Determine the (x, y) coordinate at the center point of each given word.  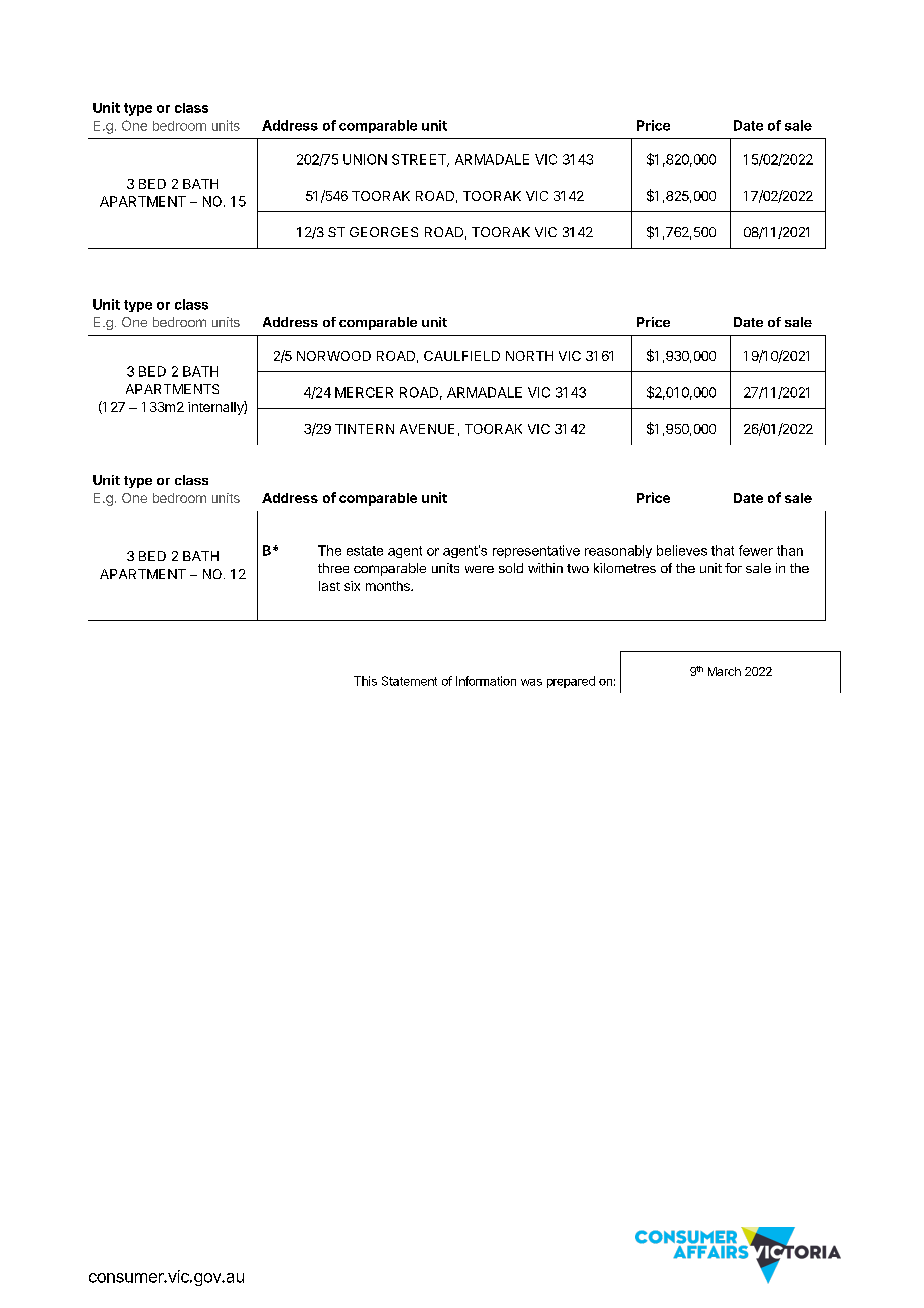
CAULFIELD (462, 356)
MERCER (364, 392)
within (545, 568)
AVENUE (427, 429)
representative (536, 551)
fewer (756, 550)
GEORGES (384, 232)
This (365, 681)
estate (365, 551)
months (389, 586)
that (722, 550)
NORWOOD (334, 356)
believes (682, 550)
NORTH (529, 356)
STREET (420, 160)
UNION (365, 159)
